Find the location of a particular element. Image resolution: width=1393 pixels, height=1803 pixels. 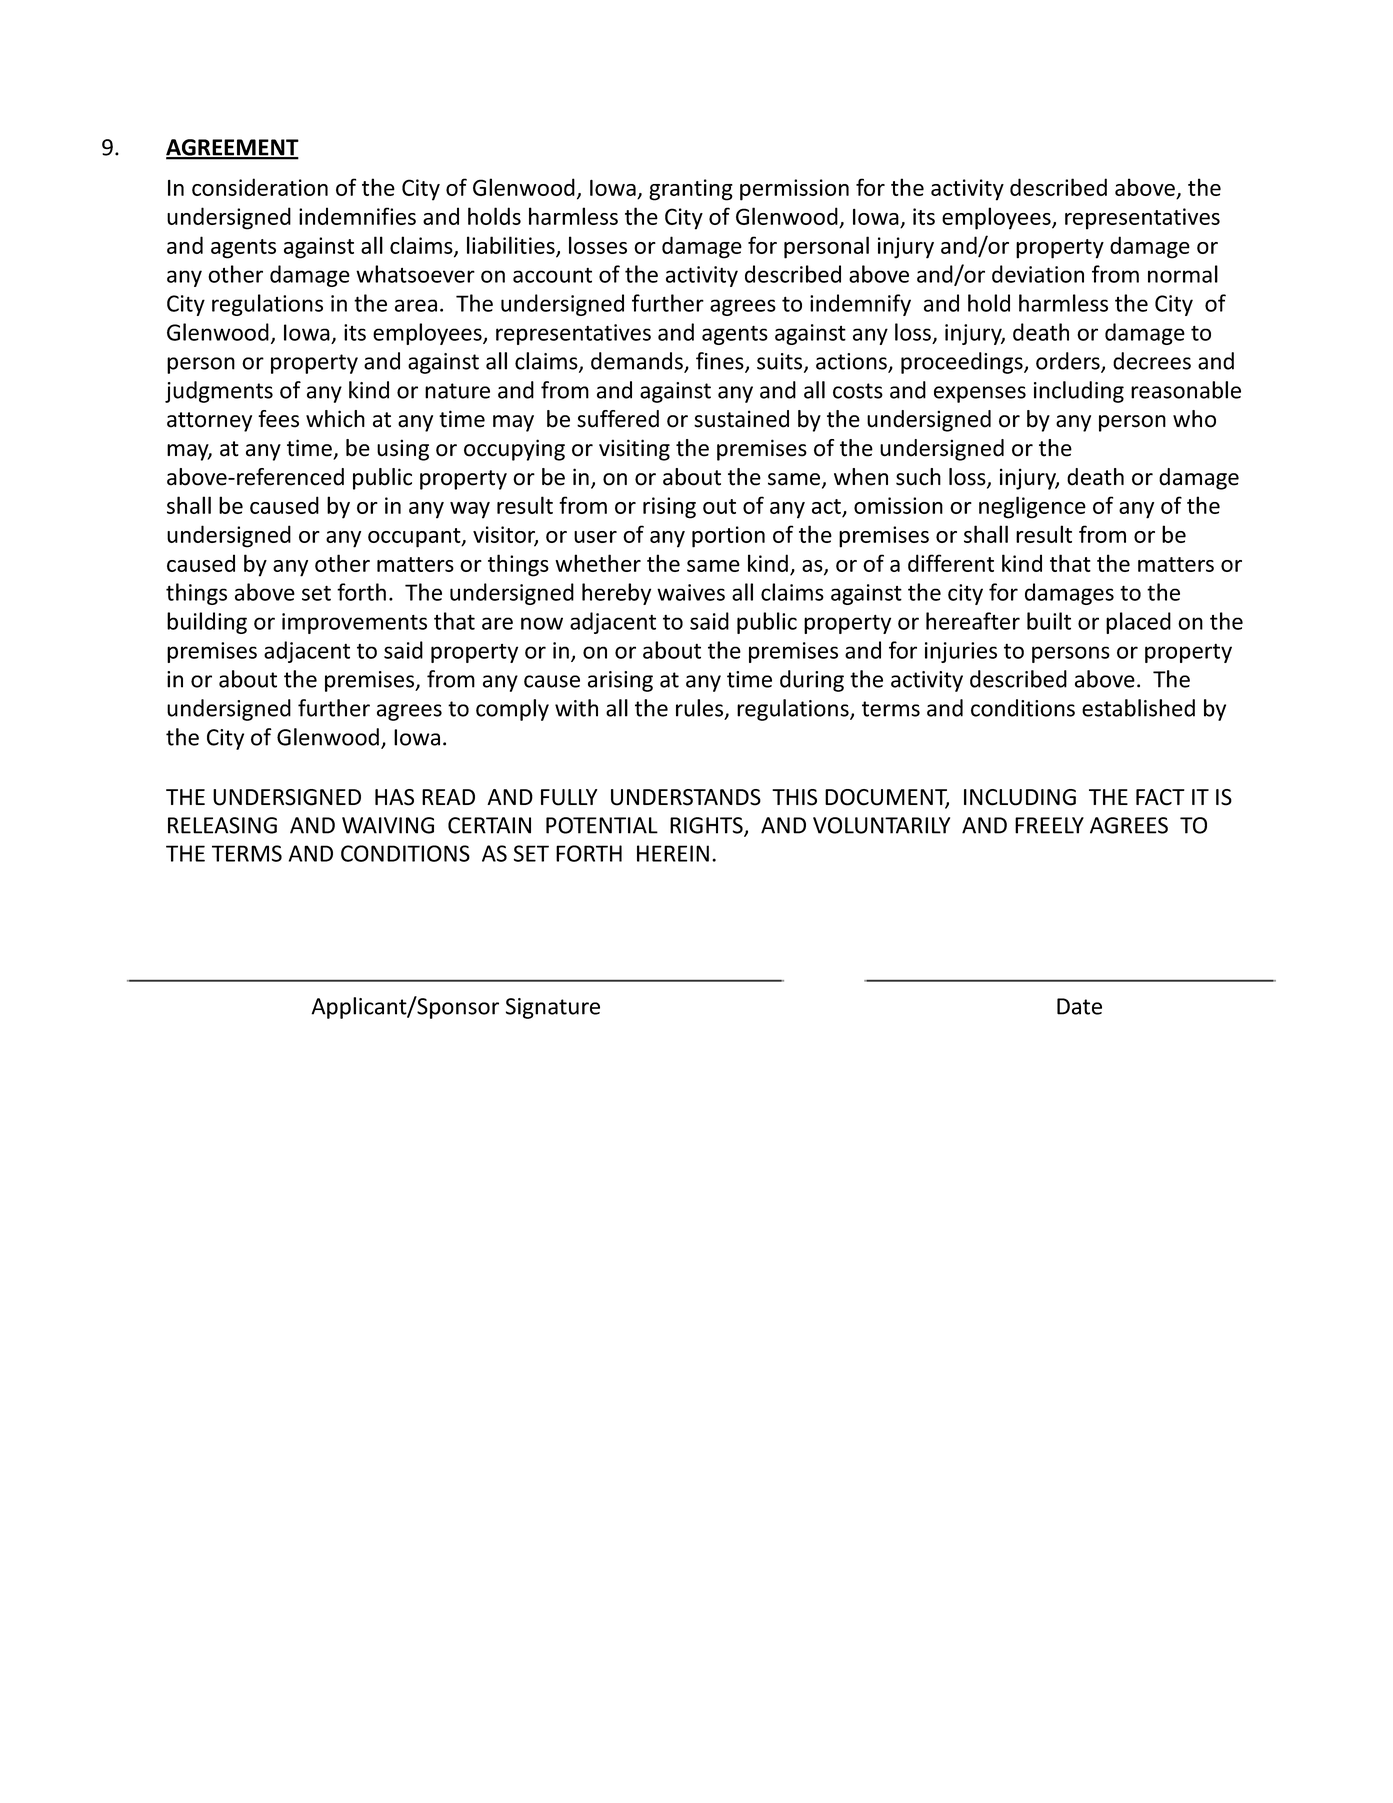

HEREIN is located at coordinates (673, 853).
